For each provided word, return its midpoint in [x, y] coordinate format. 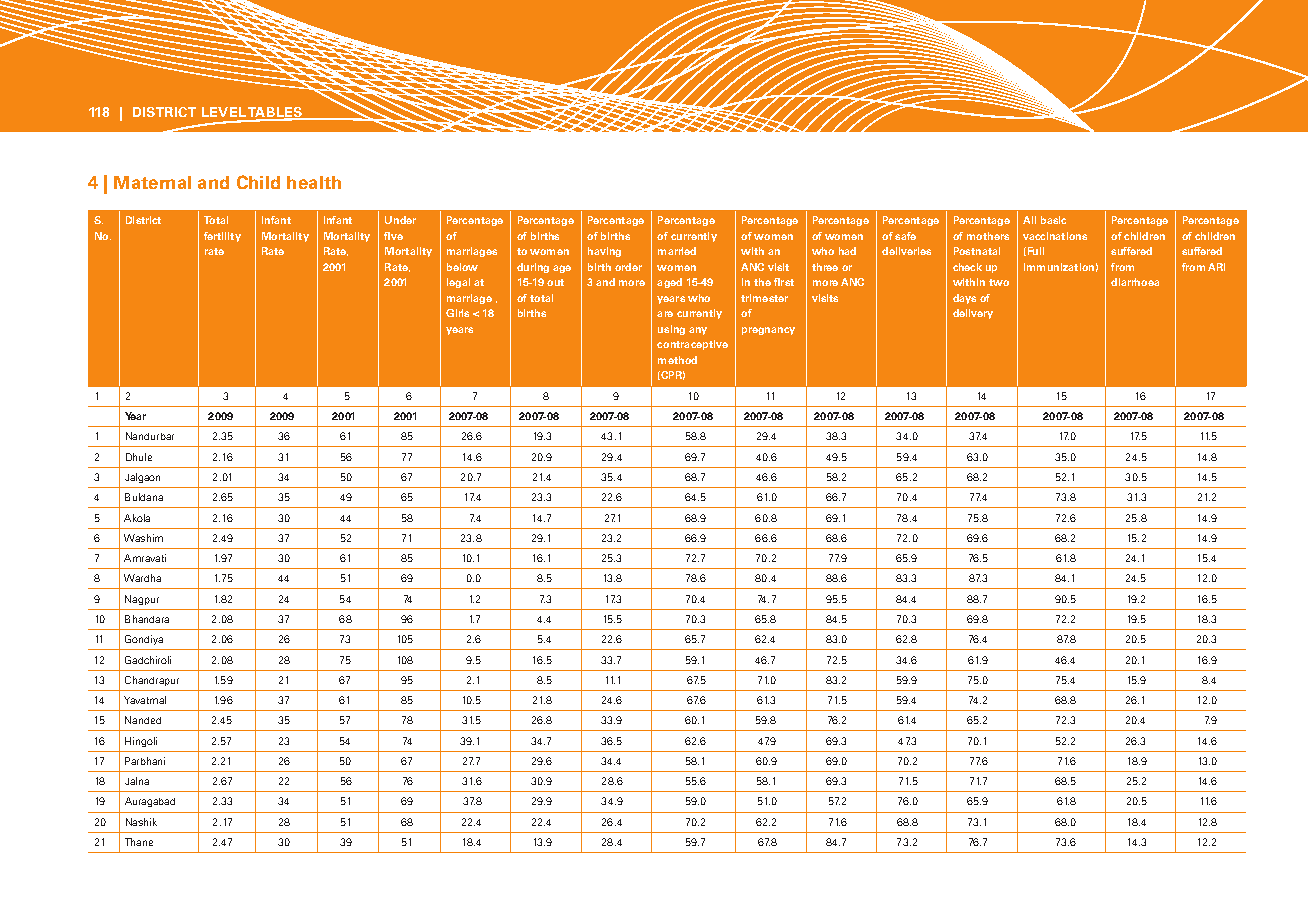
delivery [973, 314]
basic [1053, 220]
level [224, 112]
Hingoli [141, 742]
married [677, 251]
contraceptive [692, 345]
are [665, 314]
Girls [457, 313]
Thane [139, 842]
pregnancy [768, 331]
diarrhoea [1135, 282]
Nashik [141, 822]
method [677, 360]
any [698, 331]
